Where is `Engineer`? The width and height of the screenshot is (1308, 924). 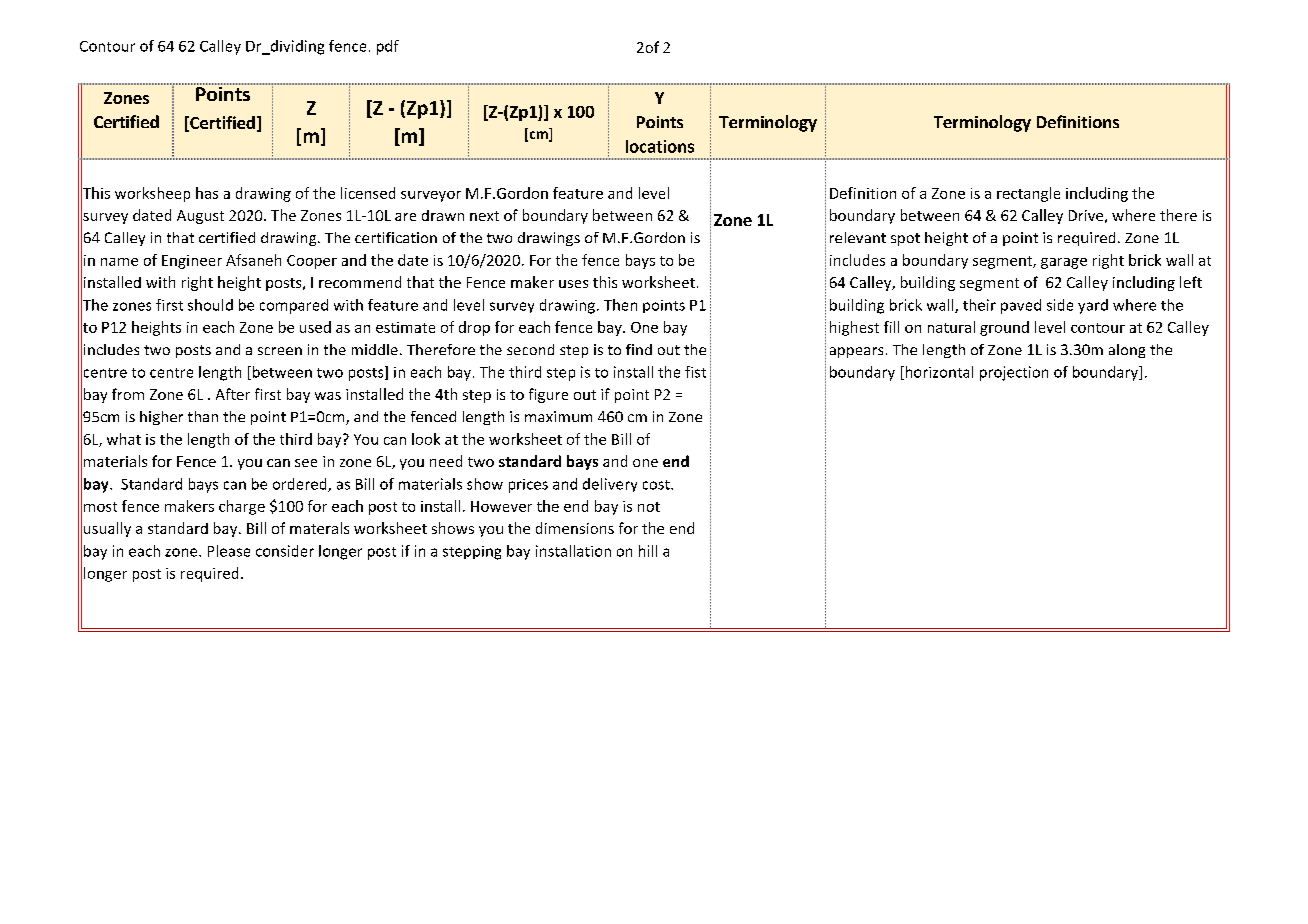
Engineer is located at coordinates (192, 262).
